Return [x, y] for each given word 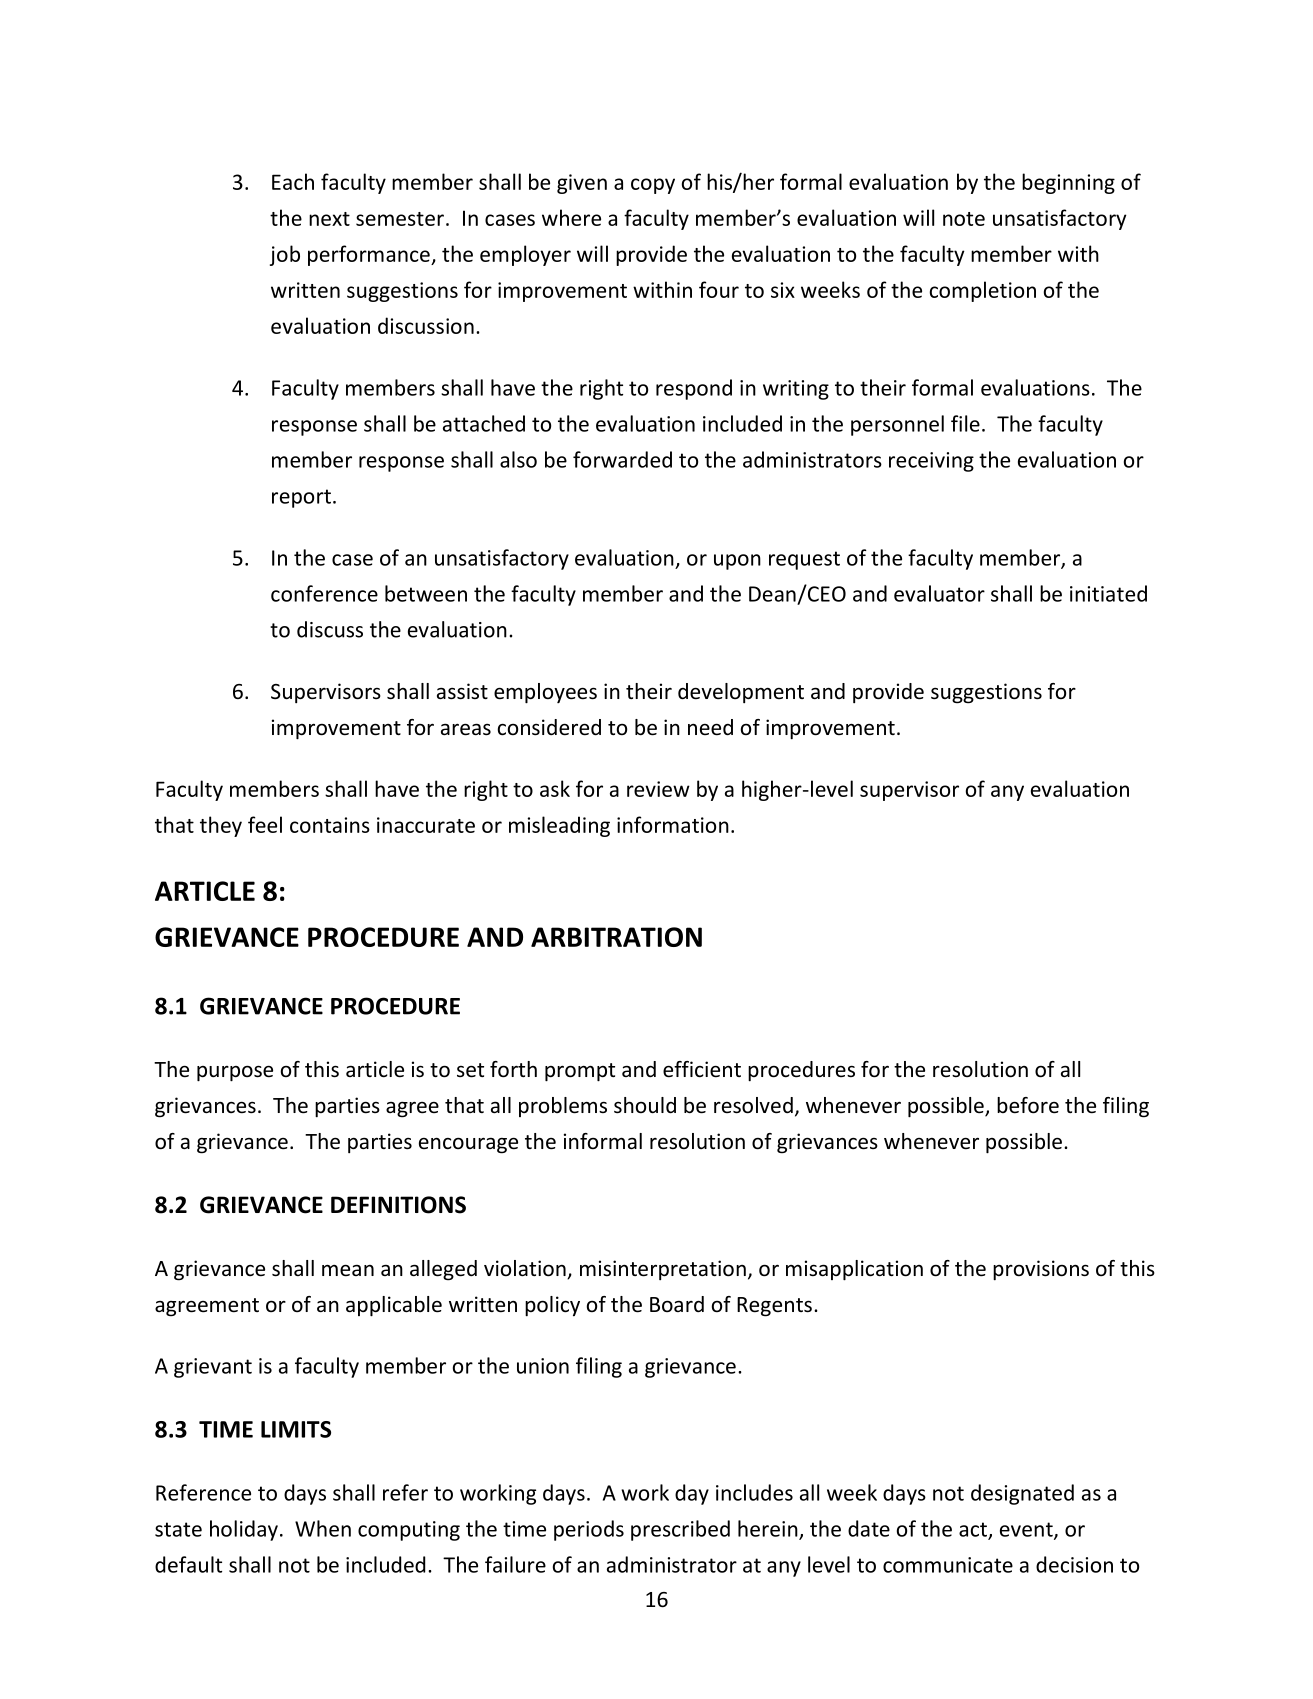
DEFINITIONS [398, 1205]
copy [653, 186]
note [964, 219]
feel [265, 824]
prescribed [680, 1530]
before [1028, 1105]
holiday [244, 1530]
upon [737, 562]
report [301, 498]
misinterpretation [663, 1270]
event [1027, 1530]
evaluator [939, 593]
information [673, 824]
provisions [1041, 1270]
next [329, 219]
